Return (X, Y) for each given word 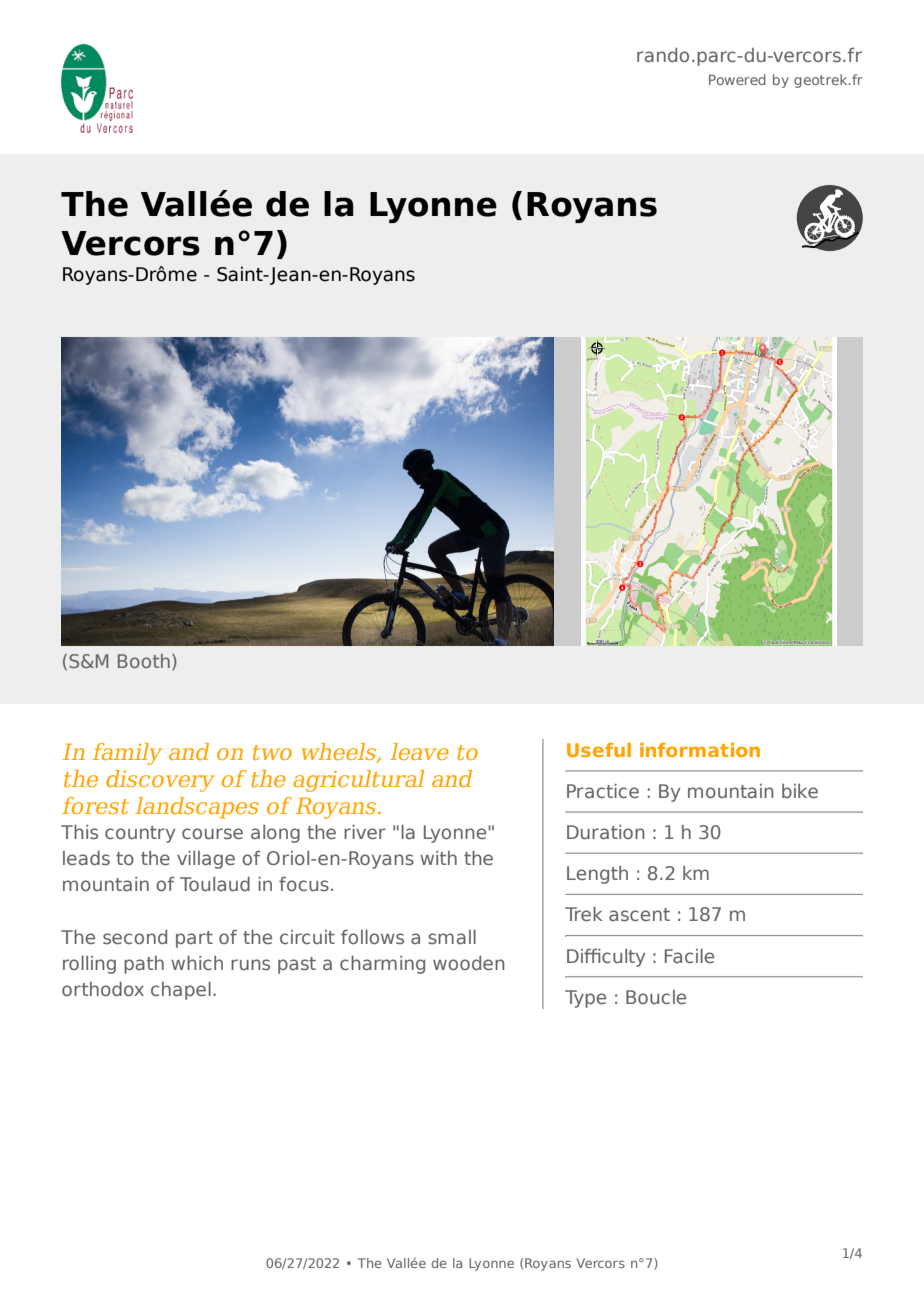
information (700, 750)
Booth (144, 661)
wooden (469, 963)
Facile (689, 956)
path (144, 965)
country (140, 834)
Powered (737, 79)
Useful (599, 750)
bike (800, 791)
